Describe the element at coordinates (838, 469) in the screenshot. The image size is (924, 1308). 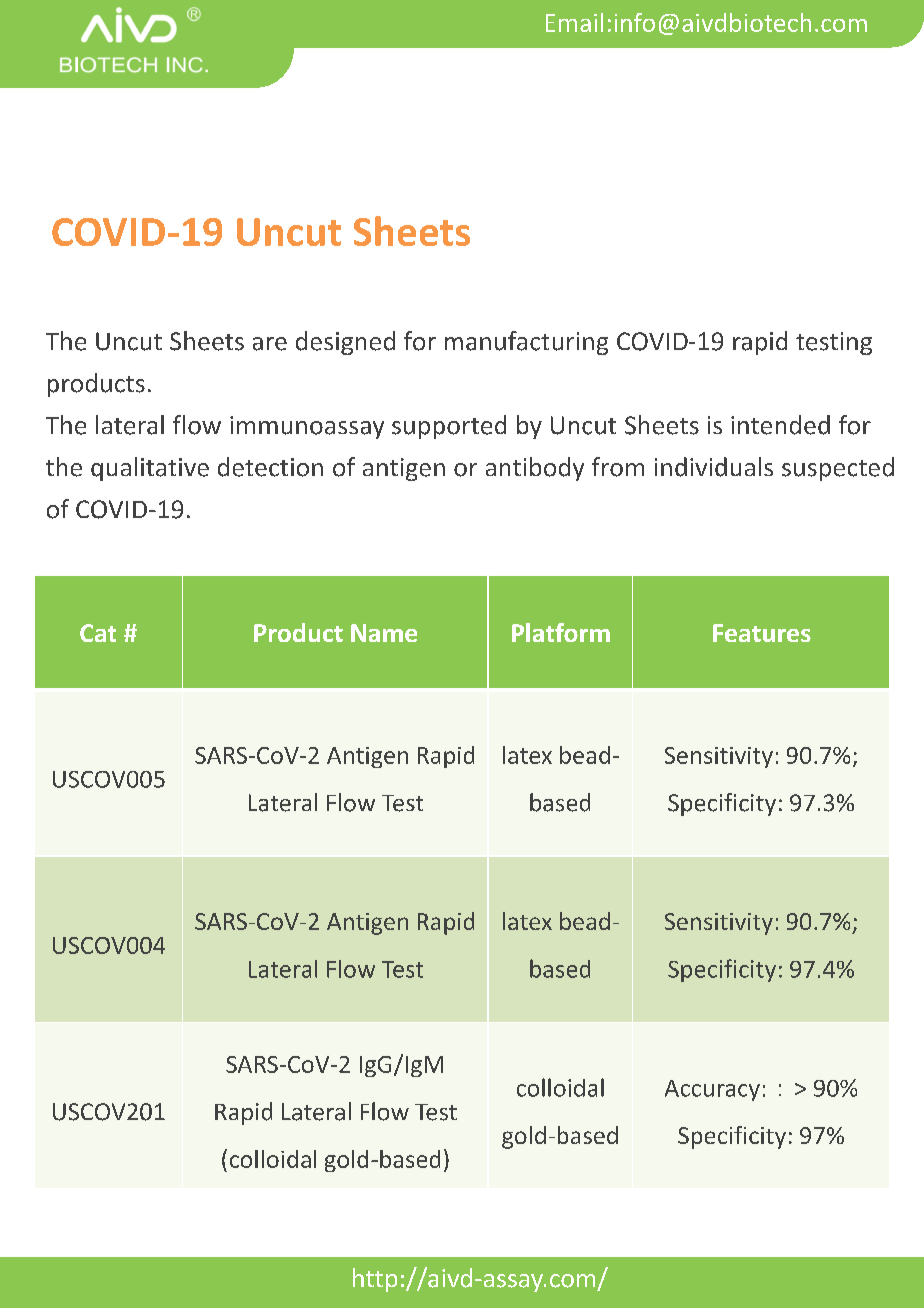
I see `suspected` at that location.
